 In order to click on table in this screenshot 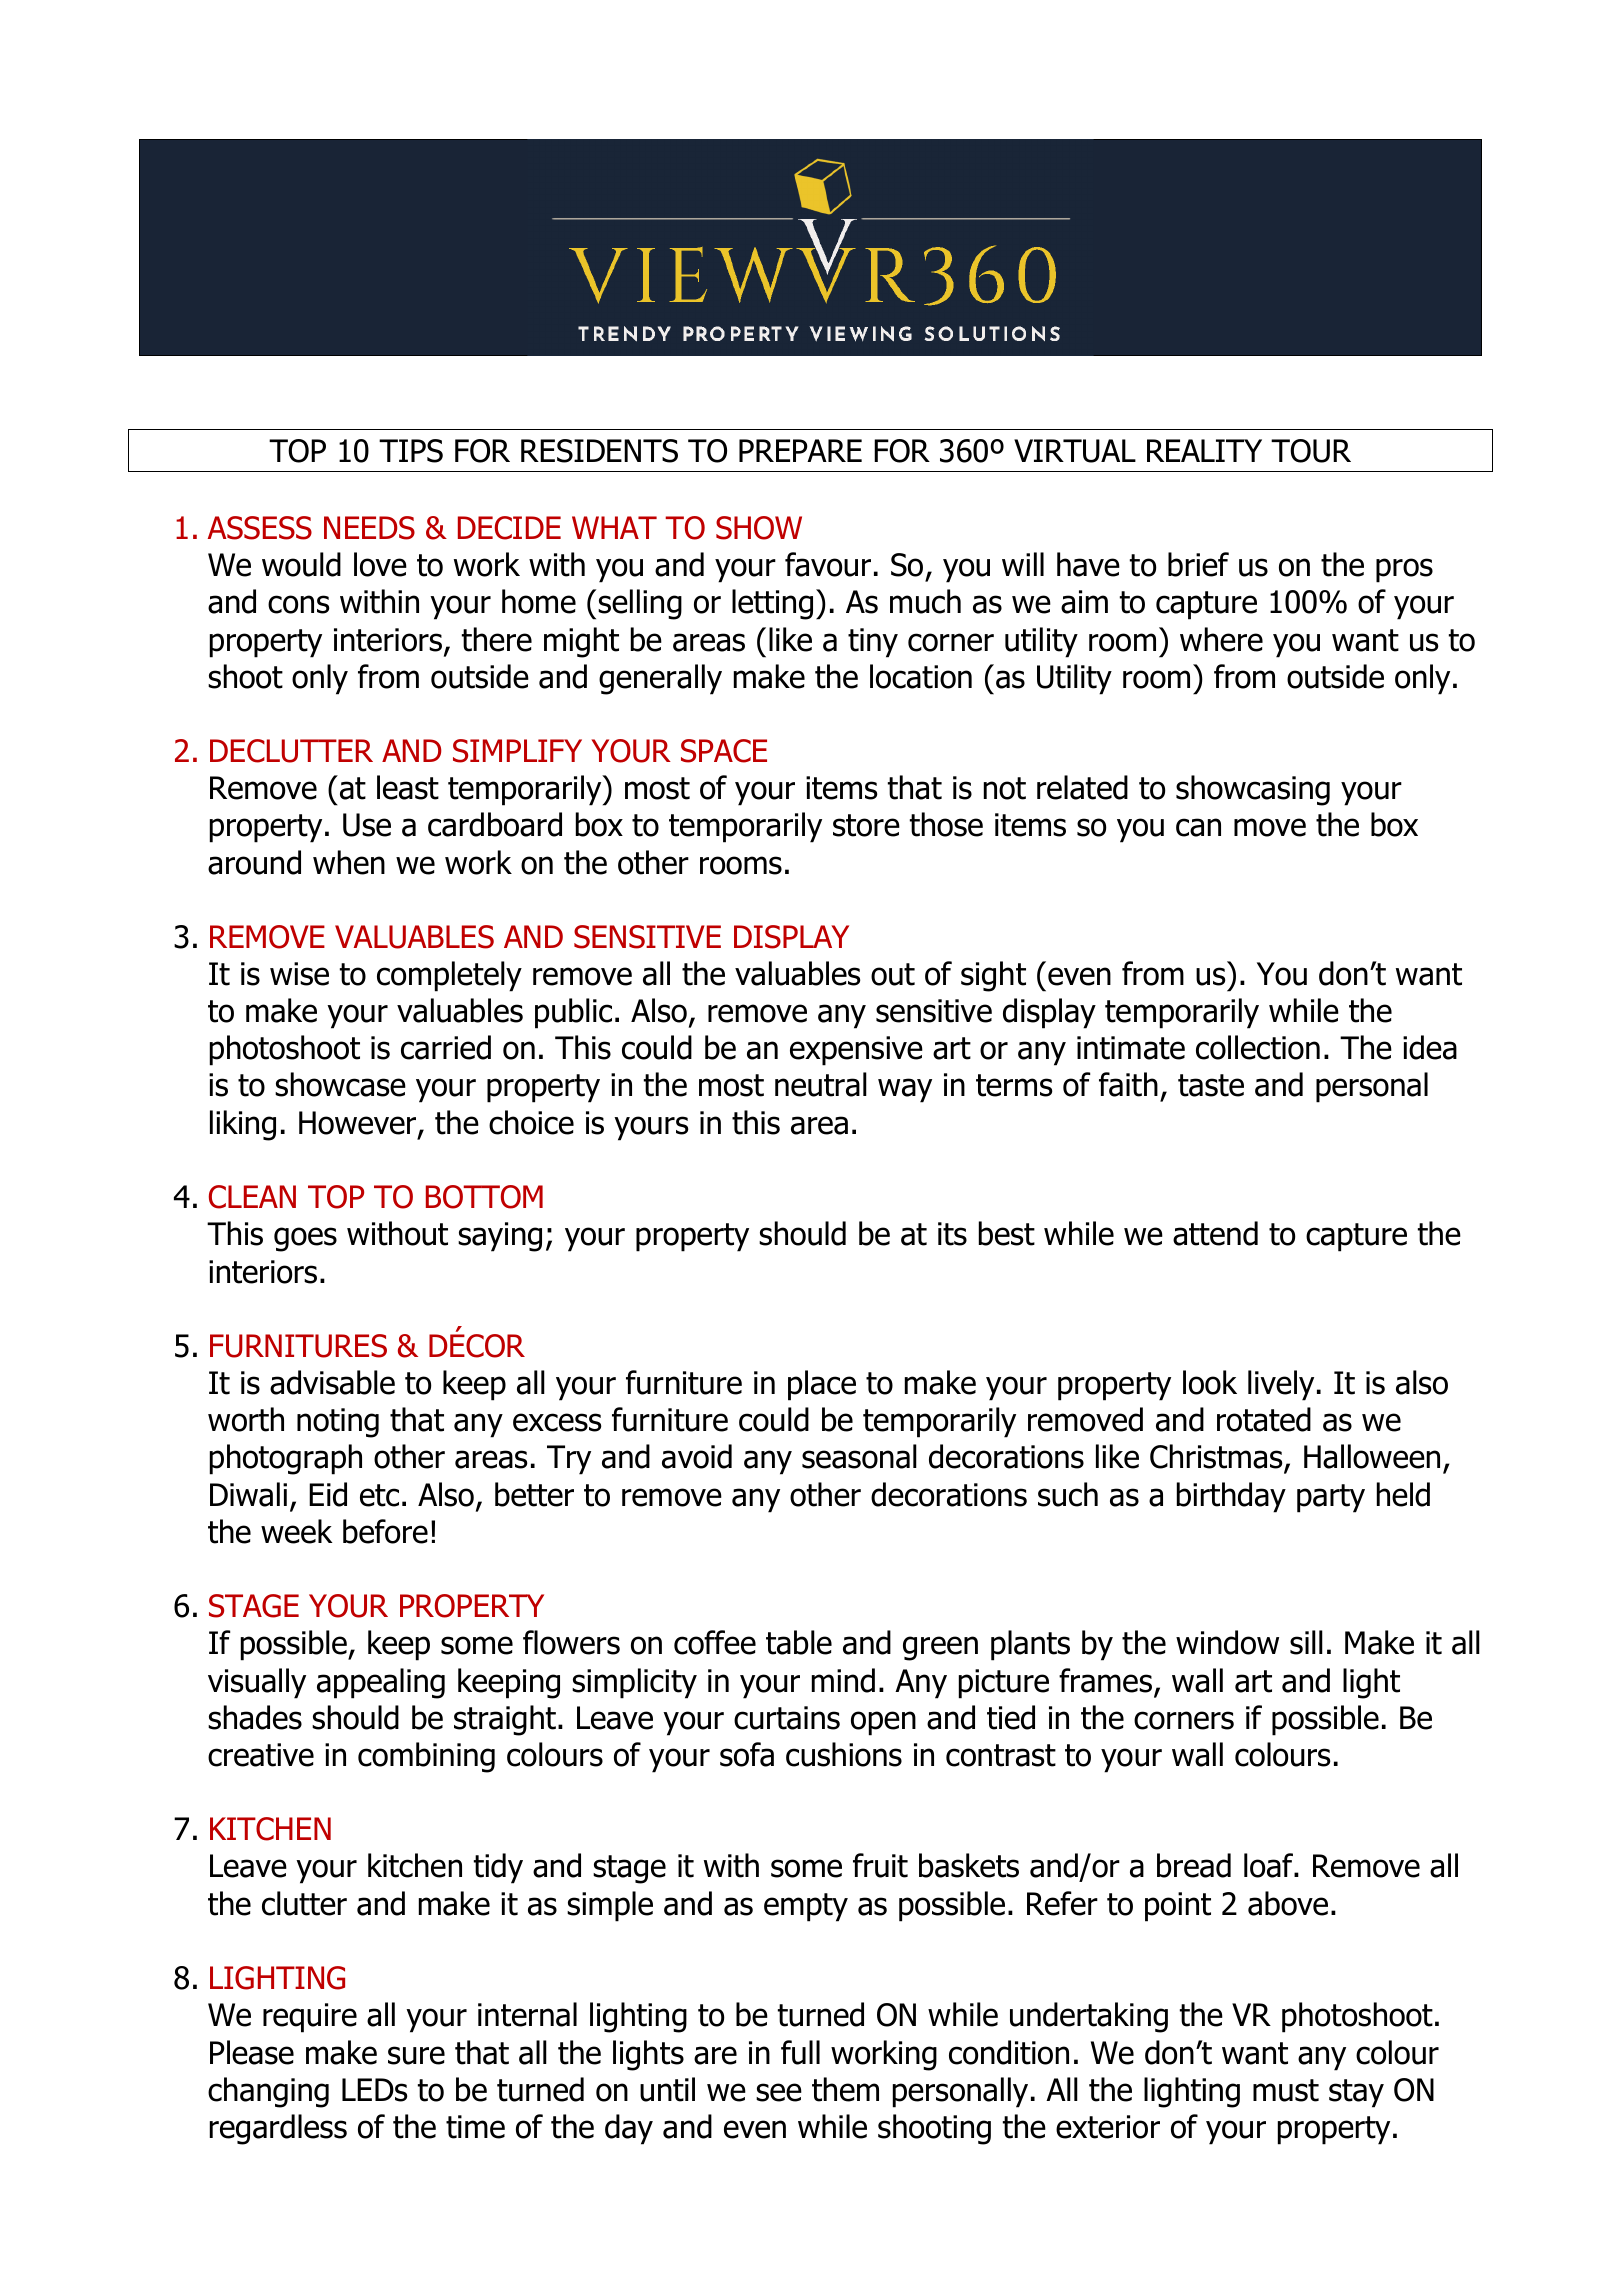, I will do `click(799, 1642)`.
